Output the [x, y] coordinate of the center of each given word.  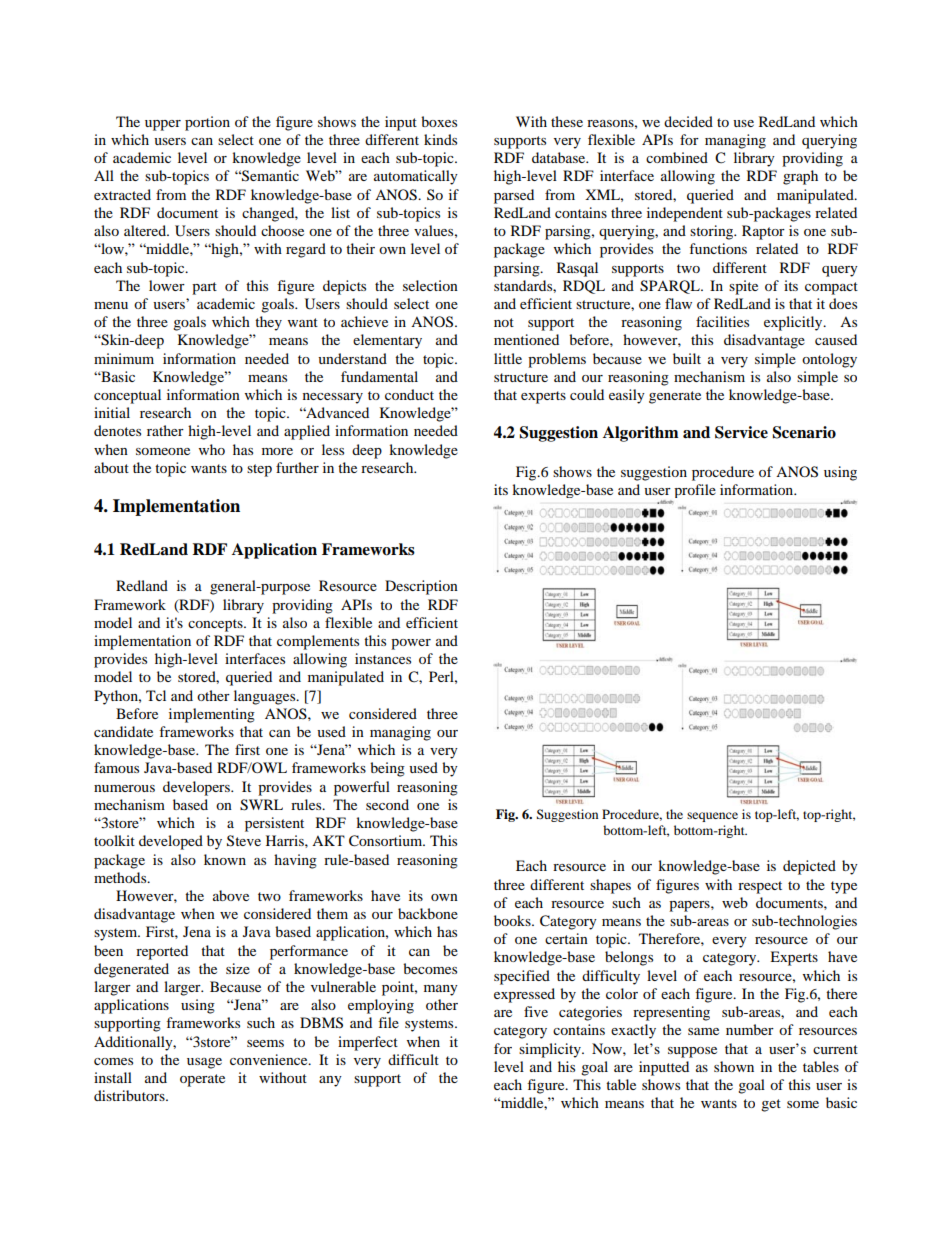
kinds [440, 139]
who [212, 449]
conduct [409, 394]
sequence [712, 817]
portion [207, 123]
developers [197, 788]
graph [800, 177]
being [387, 769]
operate [202, 1080]
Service [741, 432]
